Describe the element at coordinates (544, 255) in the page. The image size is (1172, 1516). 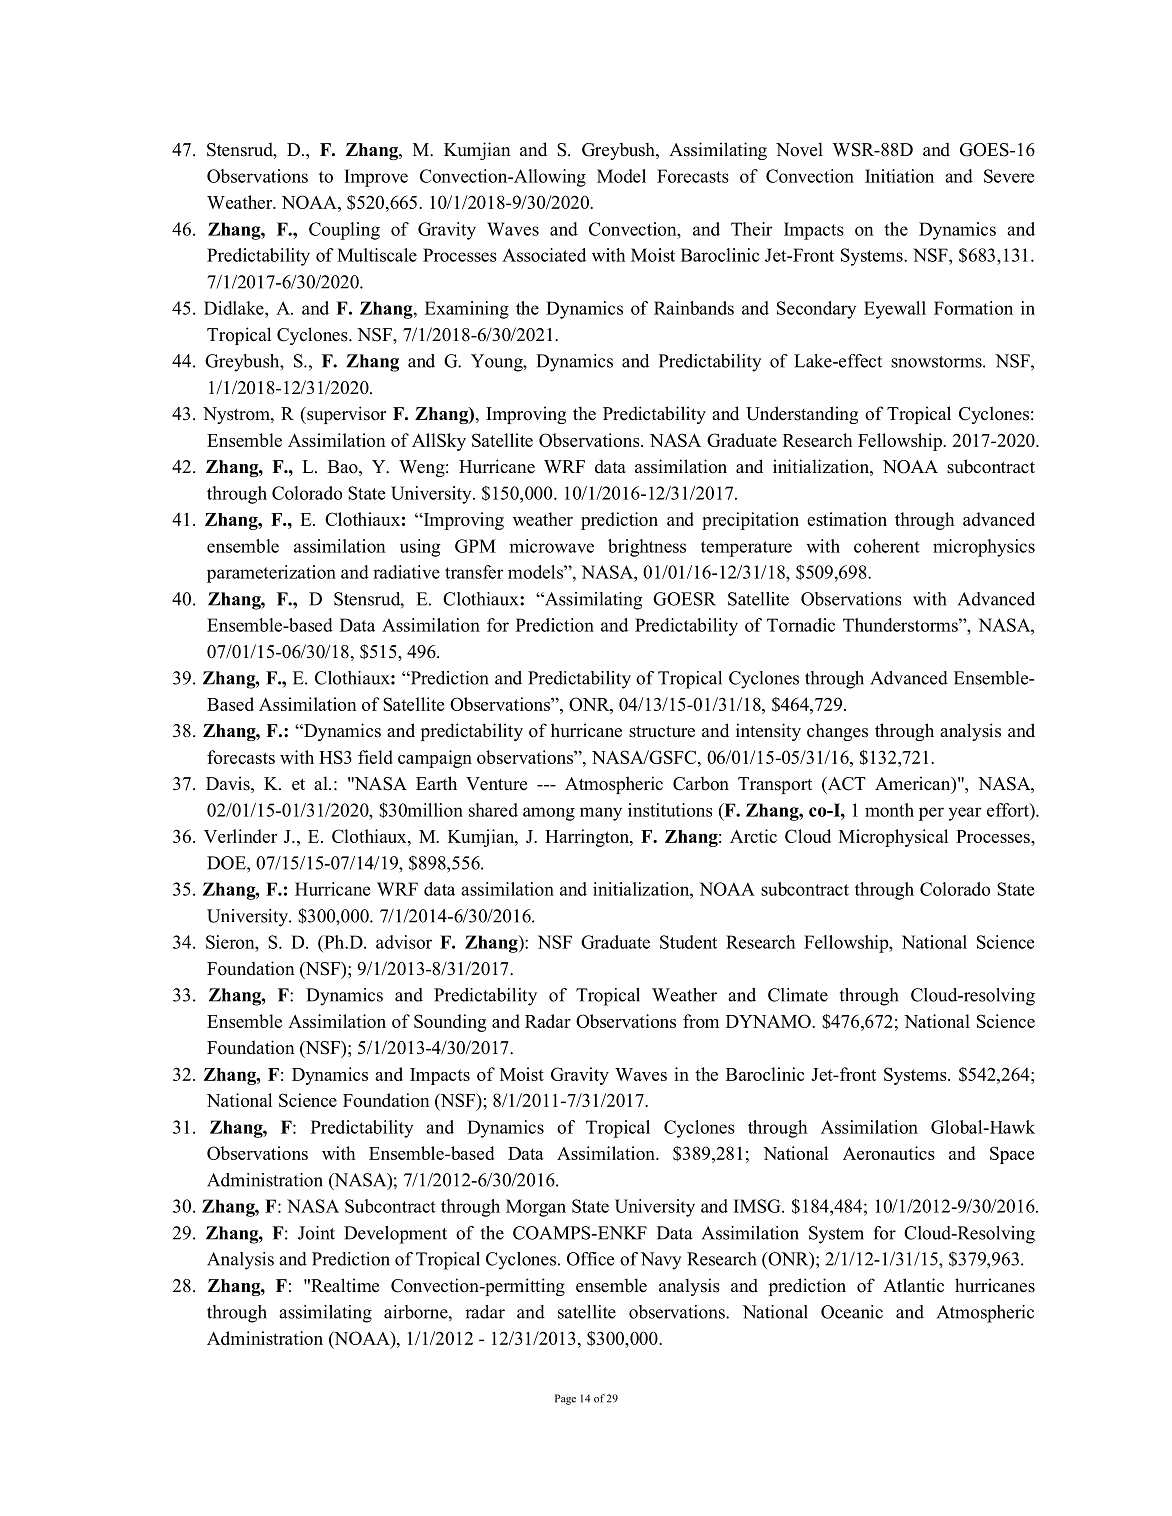
I see `Associated` at that location.
